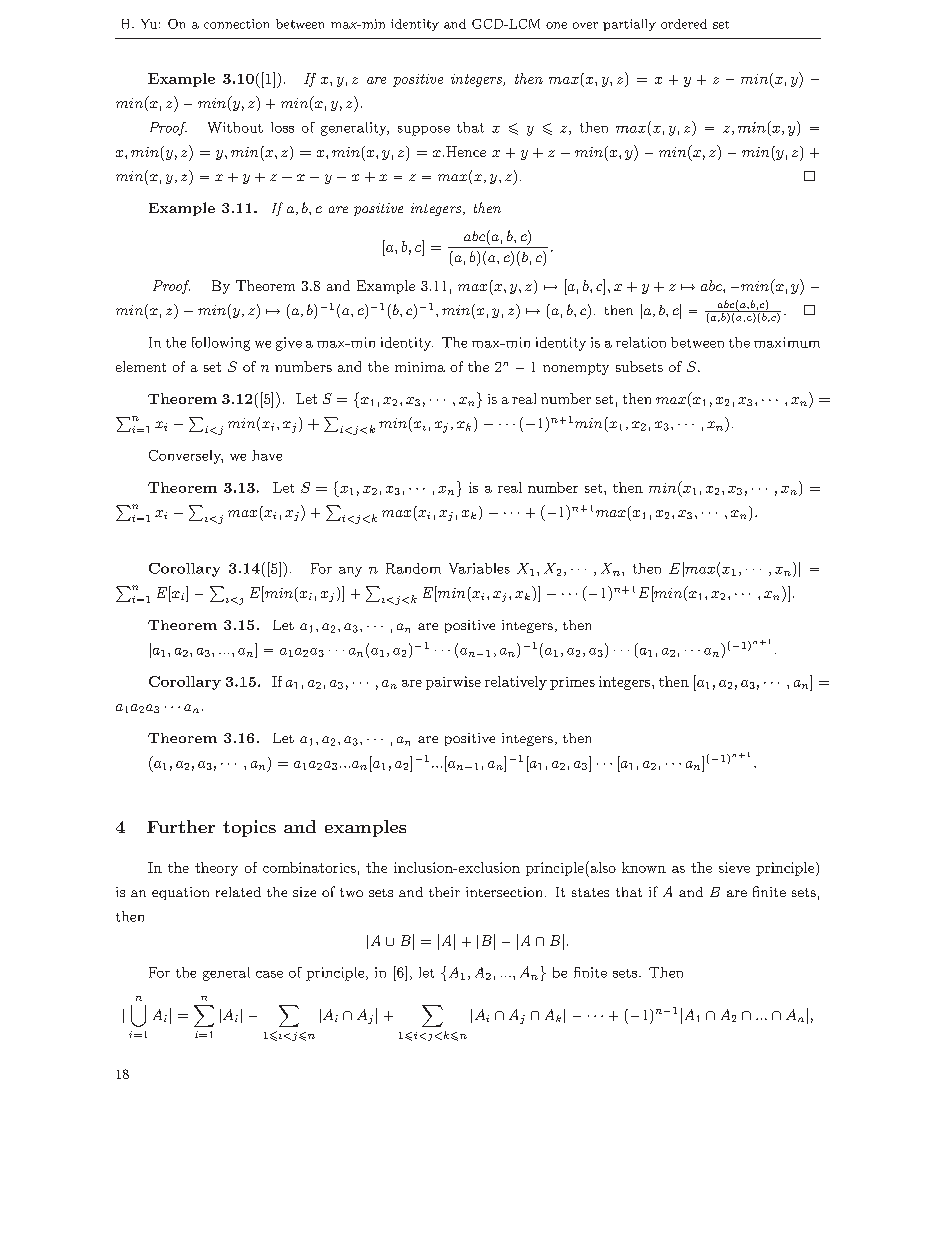  I want to click on relation, so click(641, 342).
